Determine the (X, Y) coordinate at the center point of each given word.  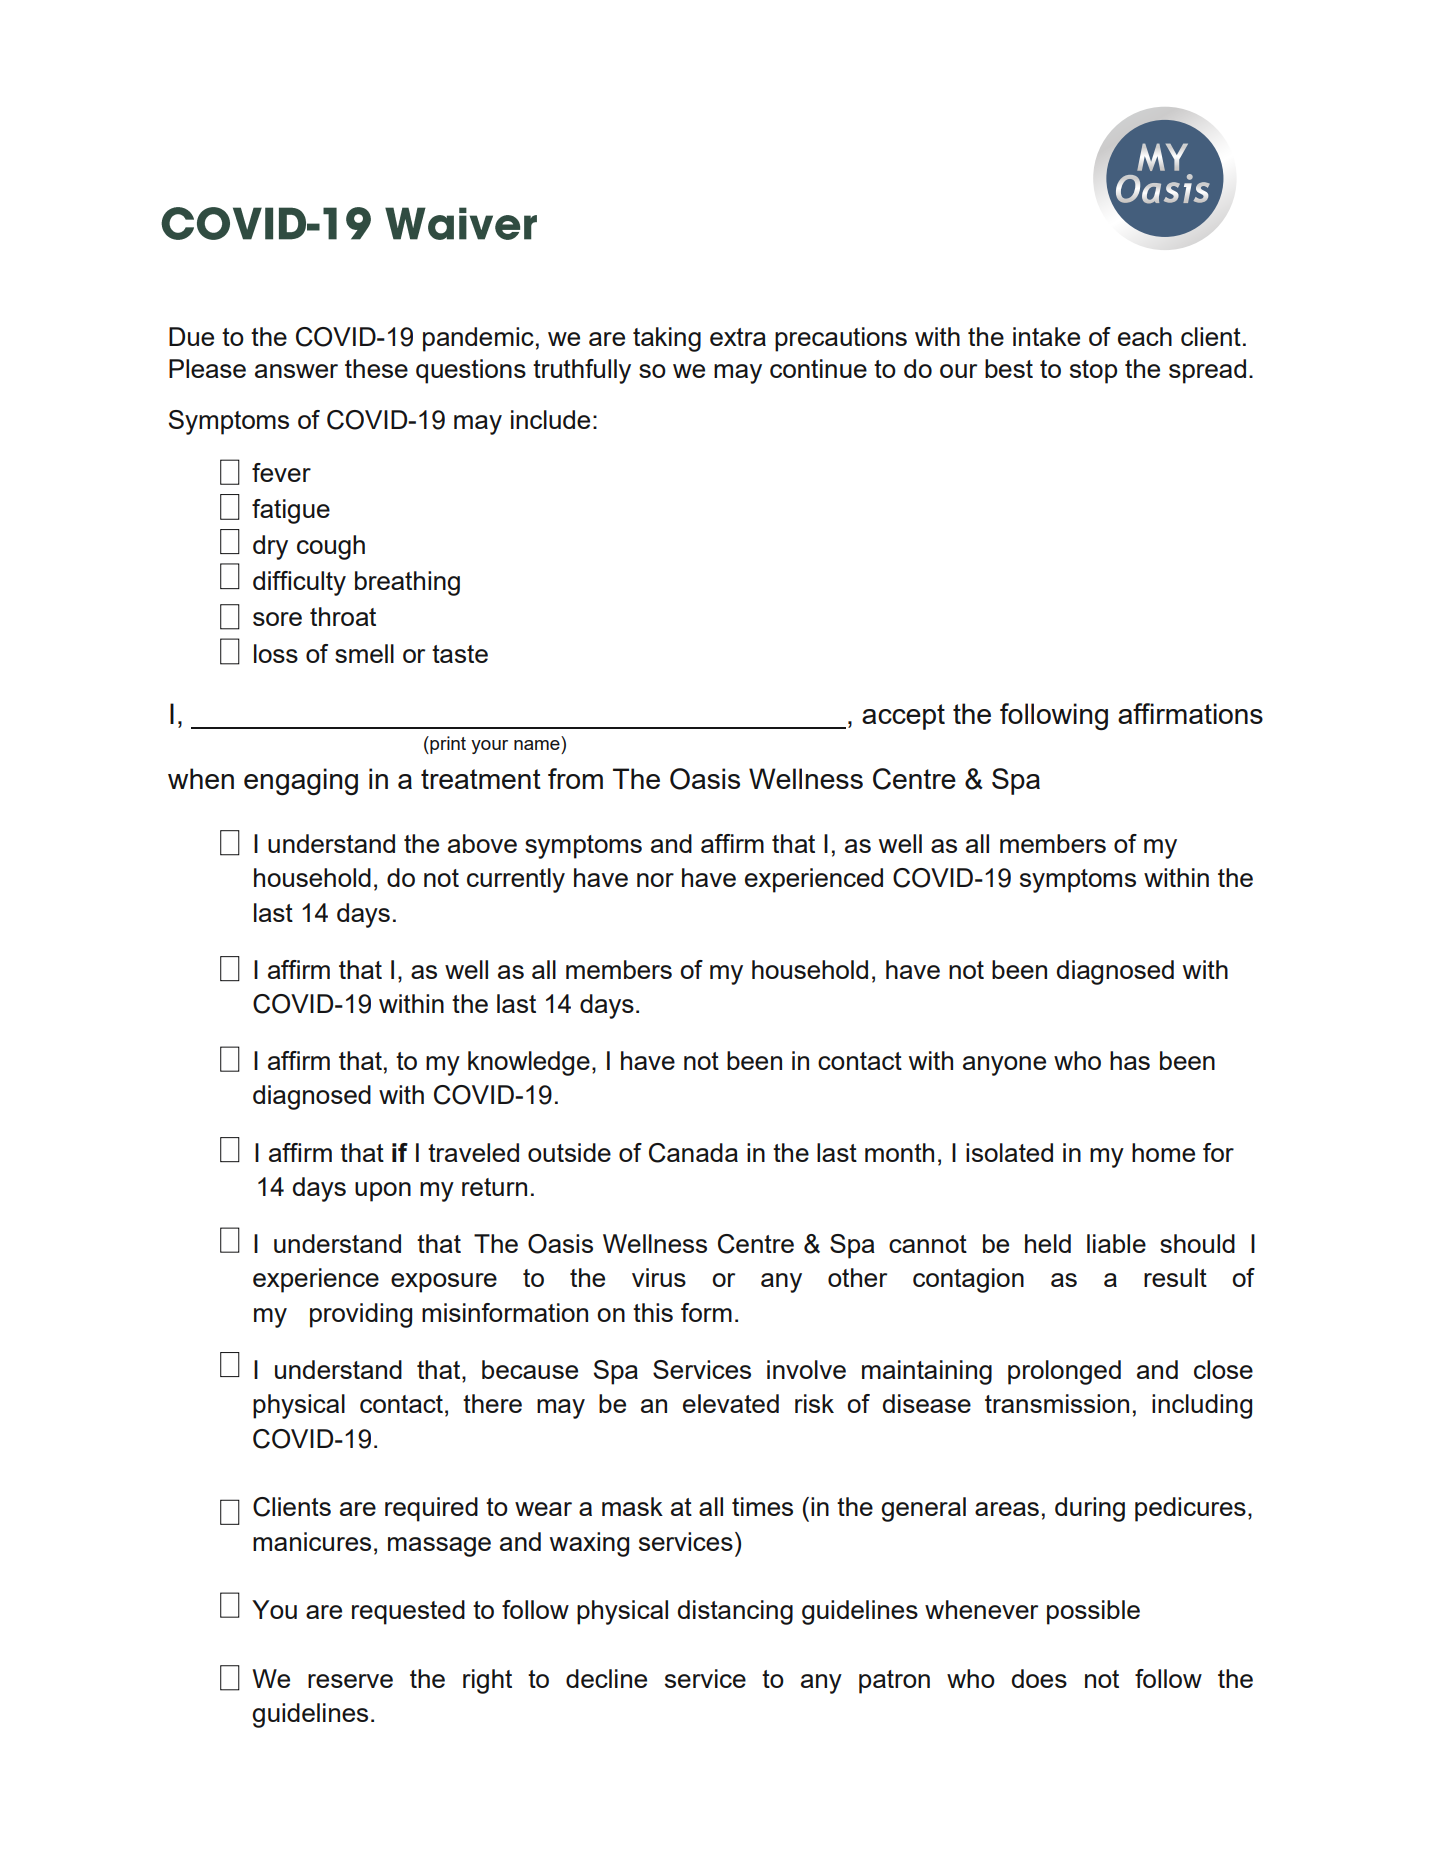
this (653, 1312)
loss (276, 653)
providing (361, 1315)
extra (738, 337)
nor (655, 880)
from (575, 778)
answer (296, 371)
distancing (735, 1612)
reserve (350, 1681)
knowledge (529, 1063)
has (1130, 1060)
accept (903, 717)
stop (1093, 372)
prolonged (1064, 1372)
